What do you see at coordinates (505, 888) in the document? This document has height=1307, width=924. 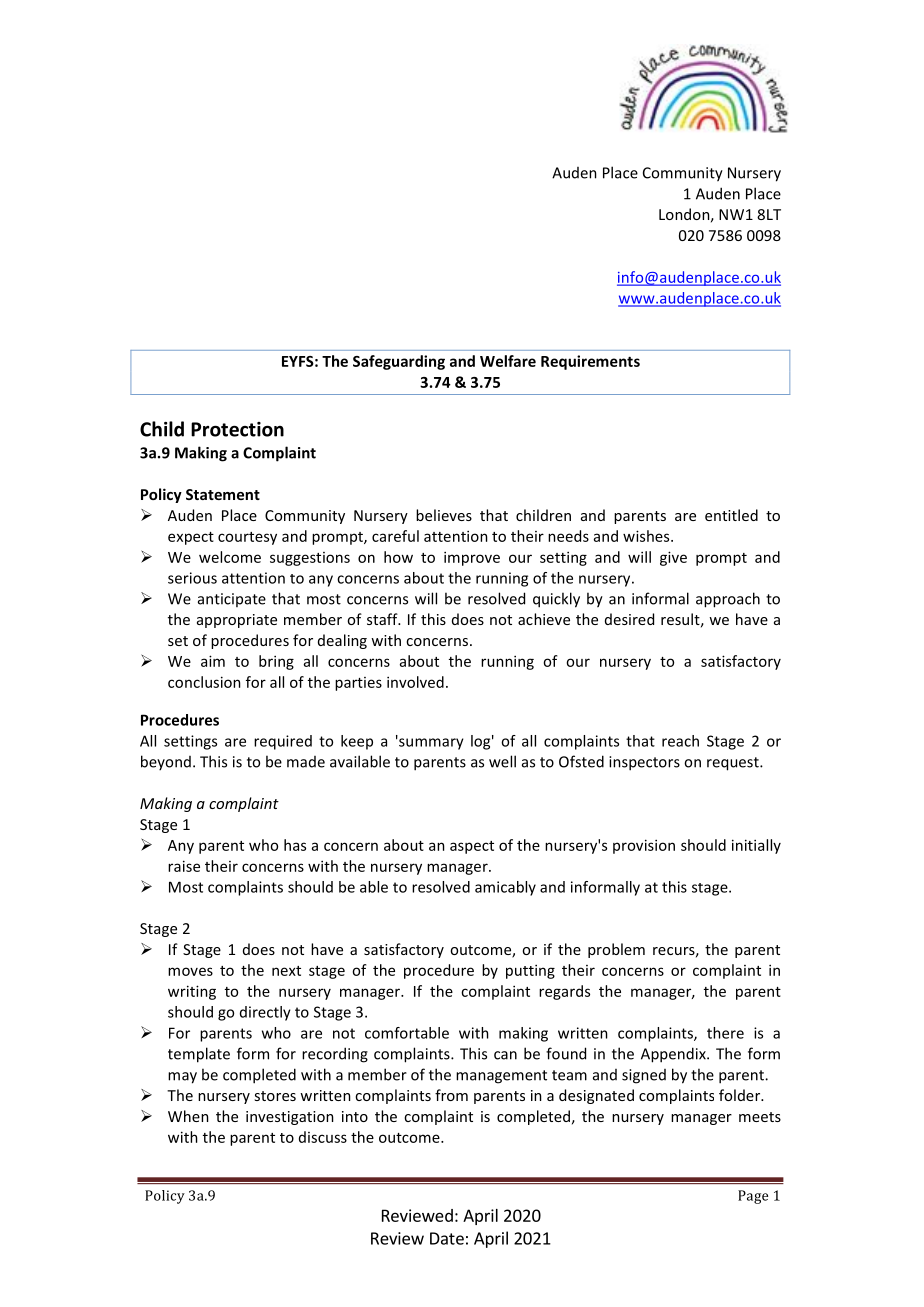 I see `amicably` at bounding box center [505, 888].
